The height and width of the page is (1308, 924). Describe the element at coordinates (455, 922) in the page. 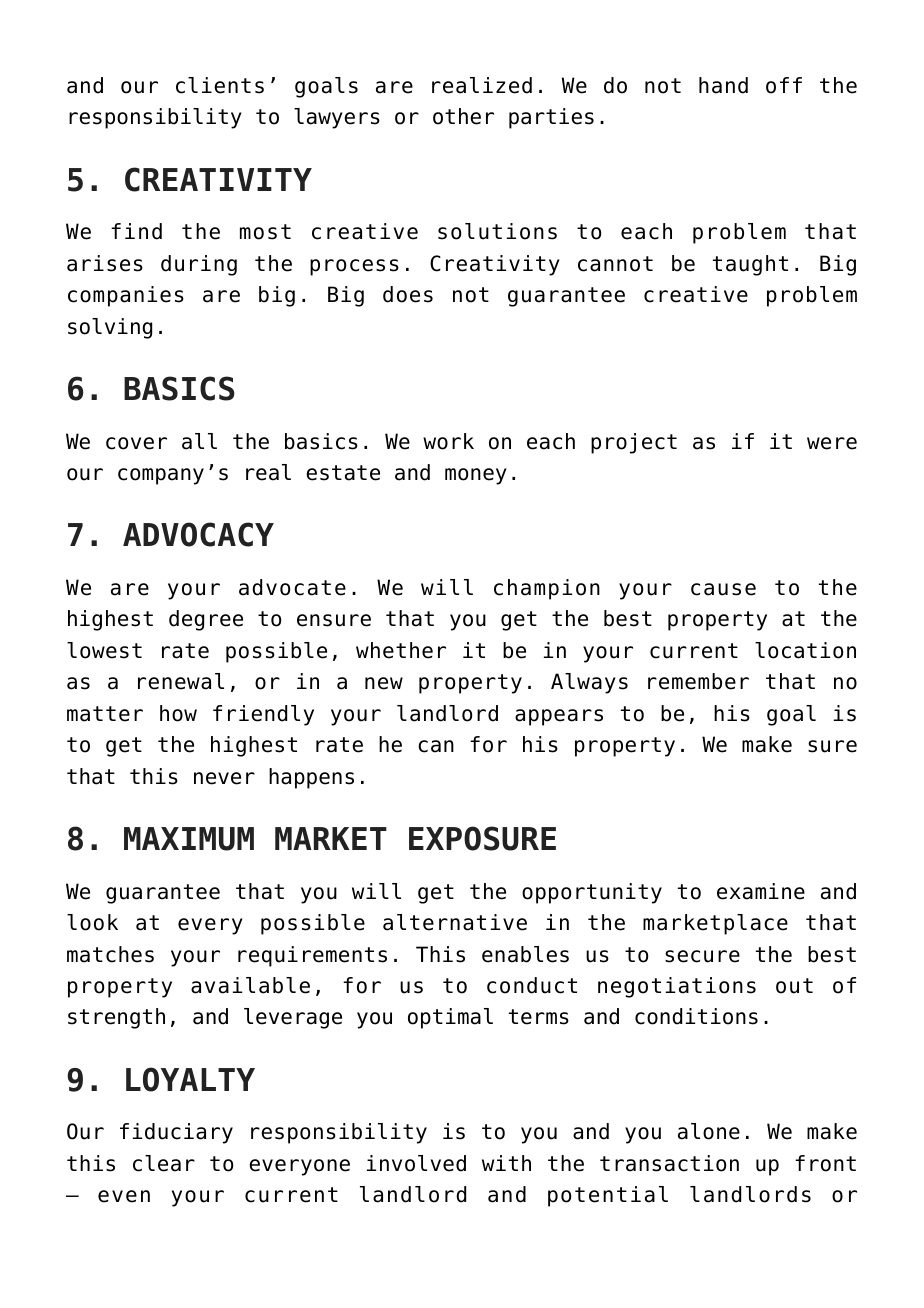

I see `alternative` at that location.
